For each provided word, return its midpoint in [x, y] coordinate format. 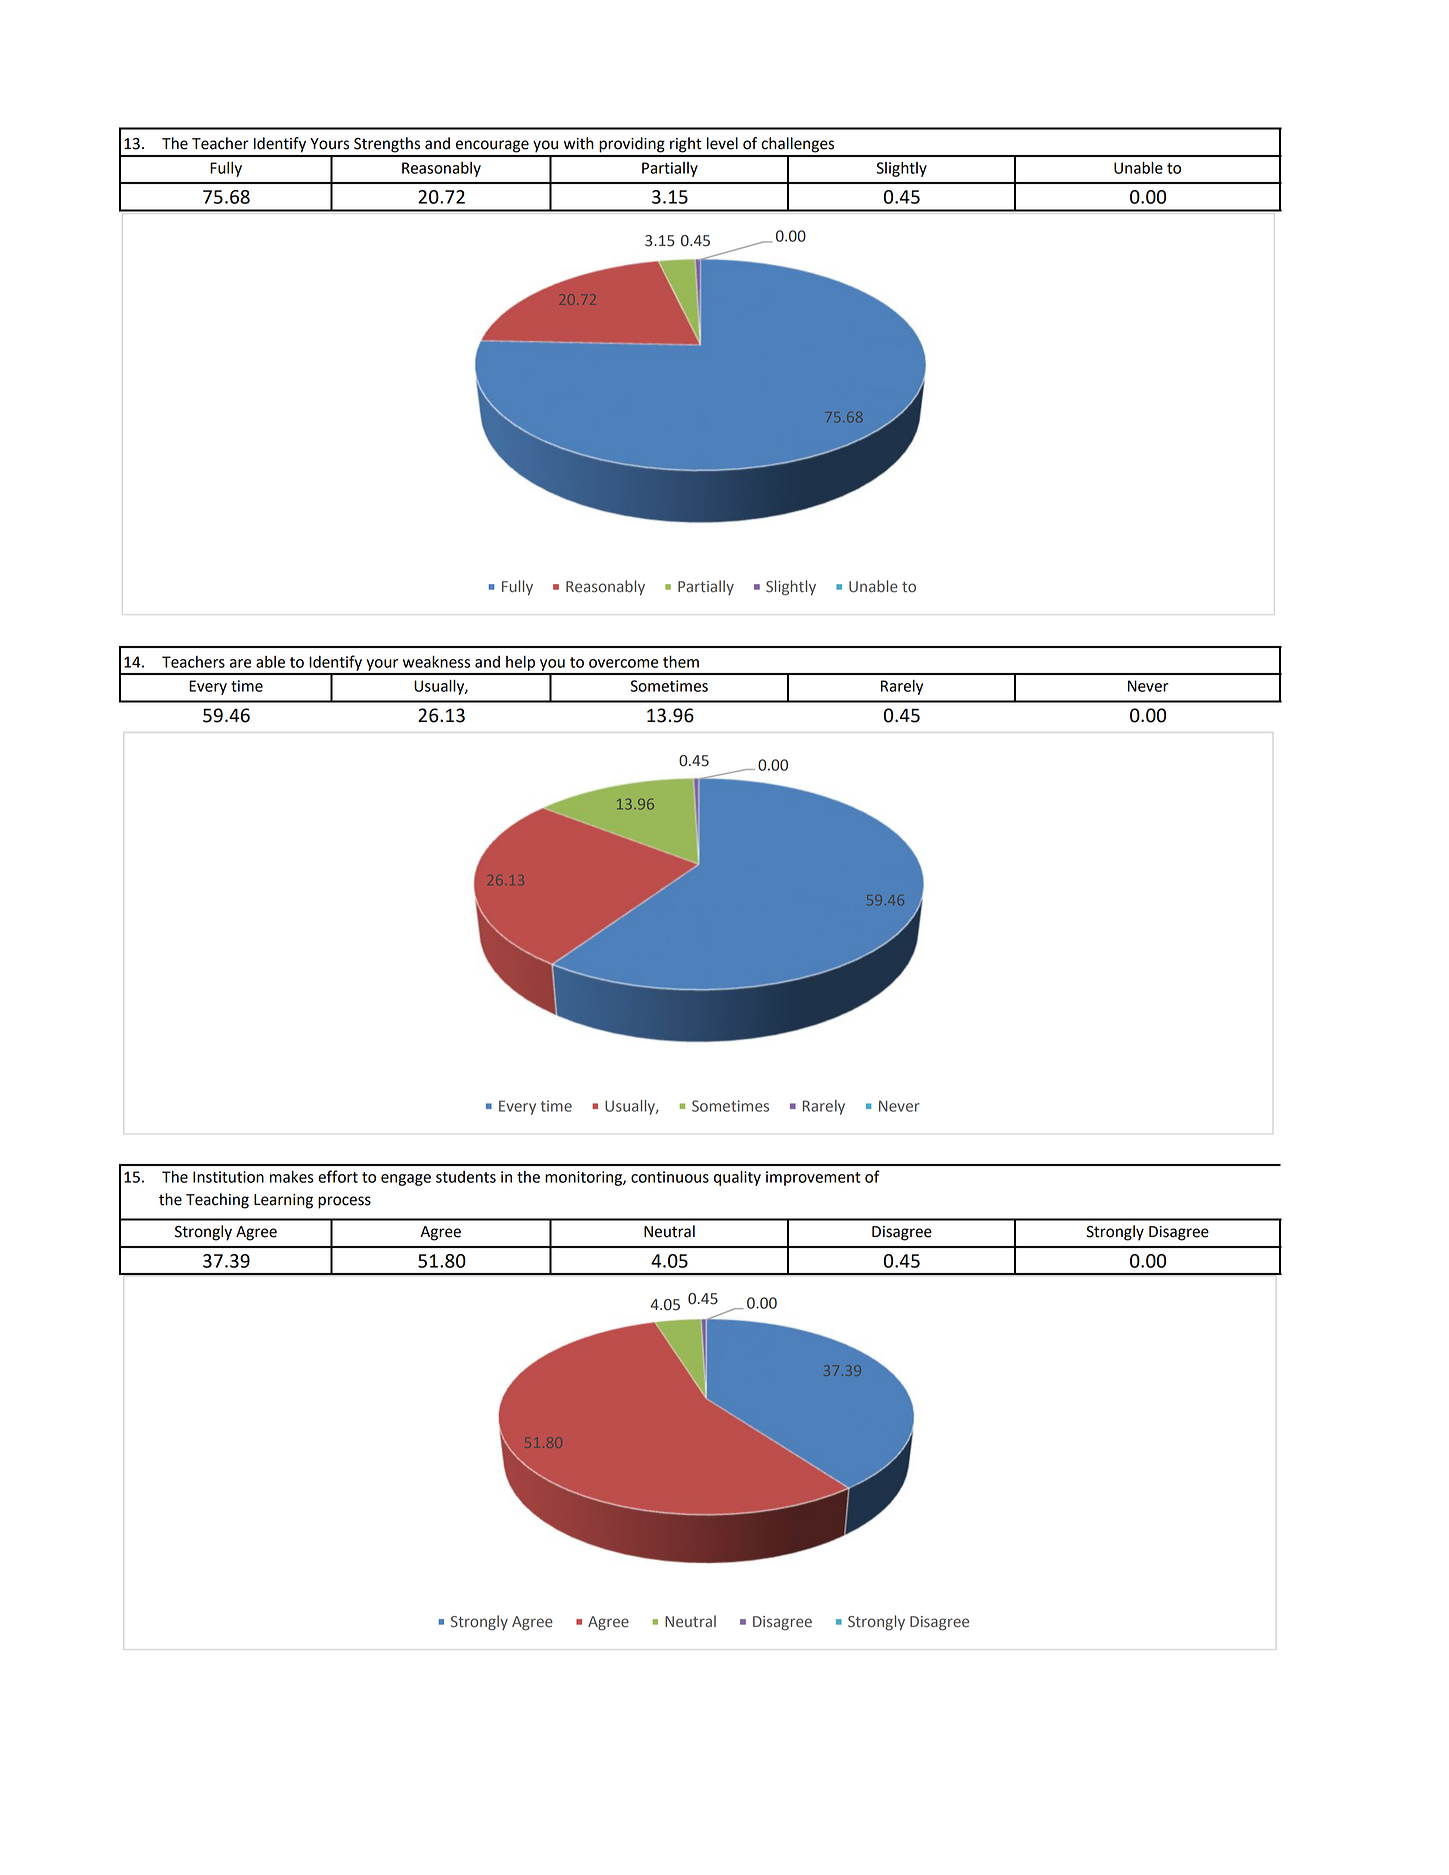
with [579, 143]
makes [292, 1177]
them [681, 662]
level [722, 143]
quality [737, 1178]
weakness [436, 662]
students [466, 1177]
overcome [623, 663]
